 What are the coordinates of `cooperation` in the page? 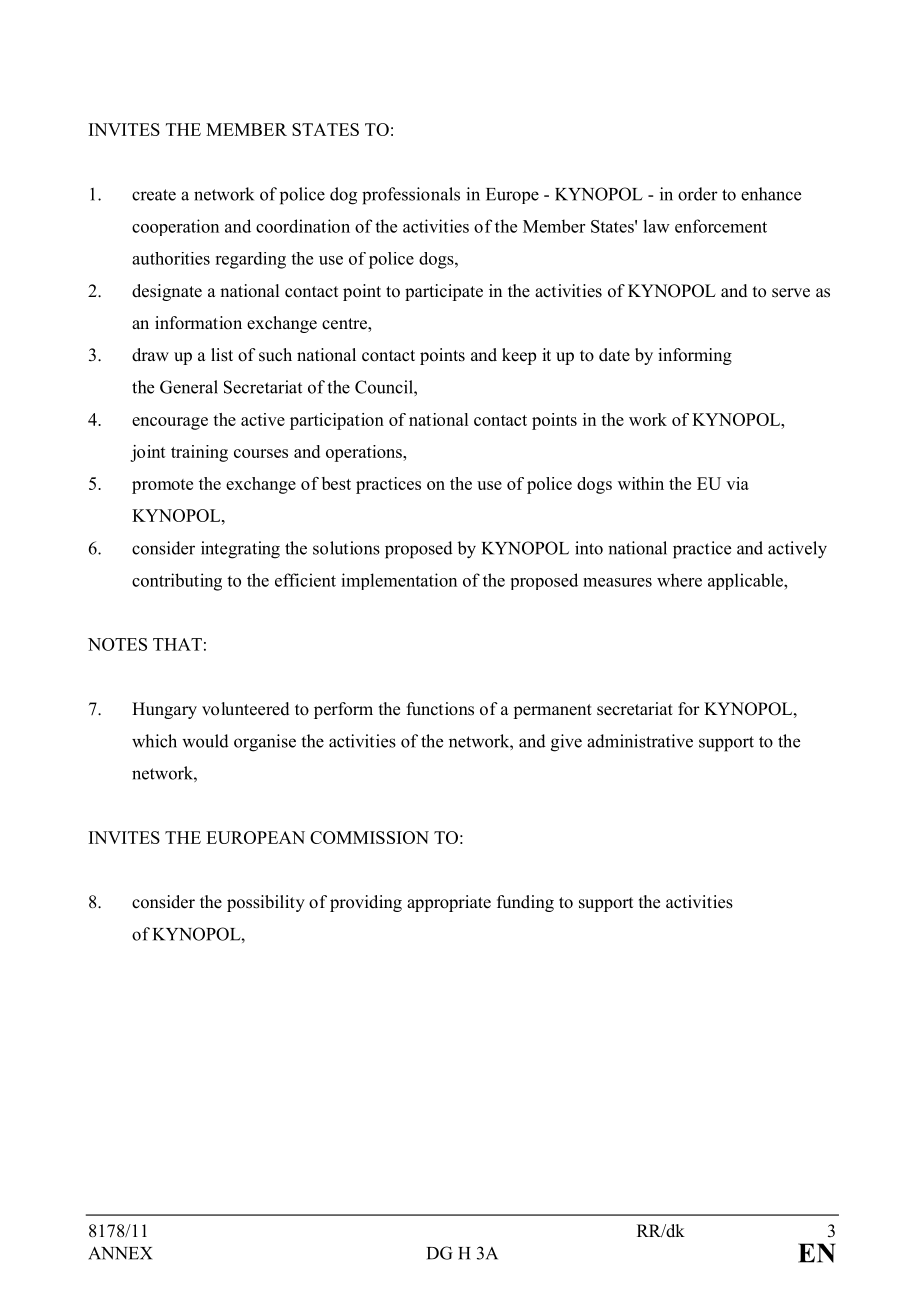 It's located at (175, 227).
